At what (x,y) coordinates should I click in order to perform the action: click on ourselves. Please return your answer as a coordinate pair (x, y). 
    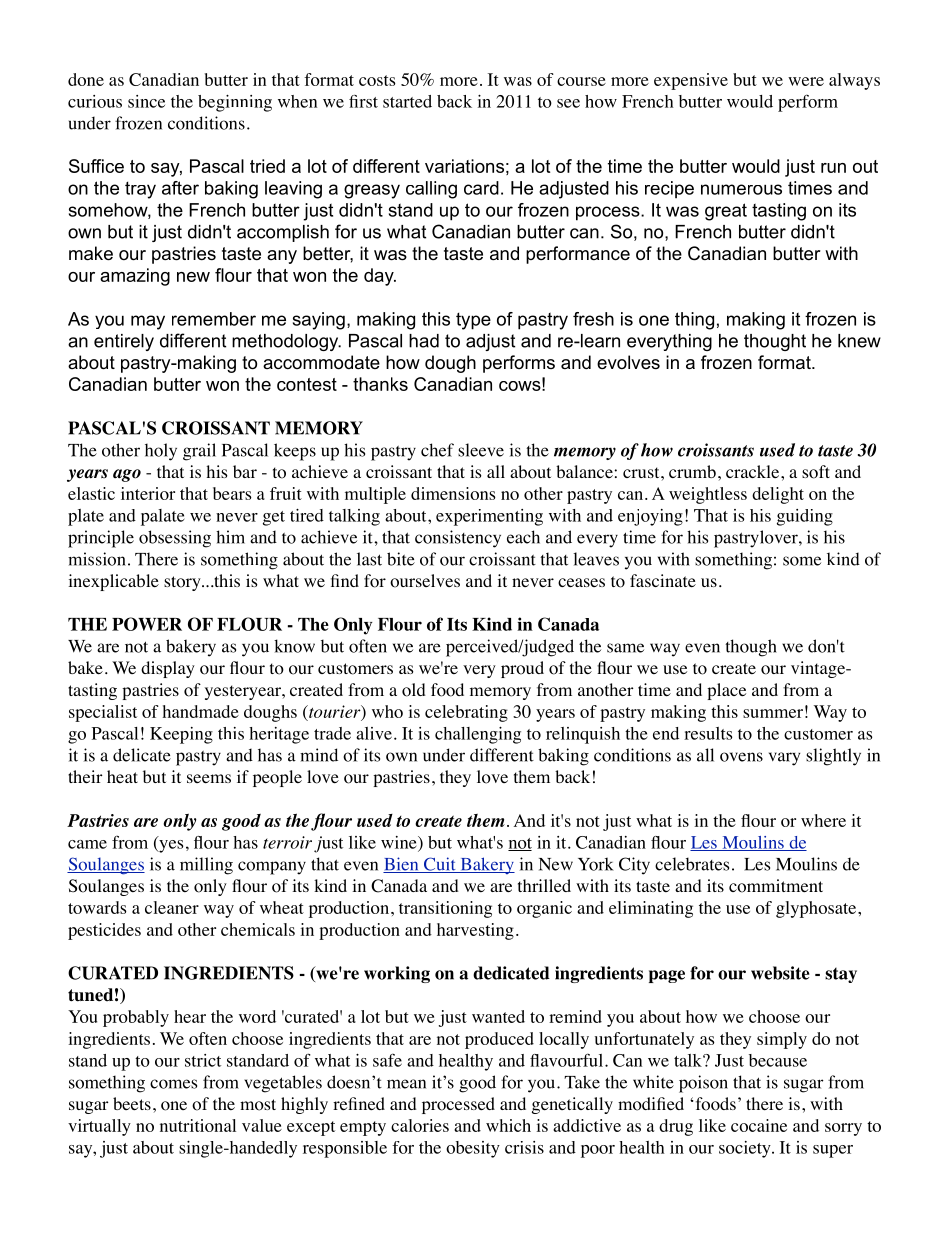
    Looking at the image, I should click on (425, 581).
